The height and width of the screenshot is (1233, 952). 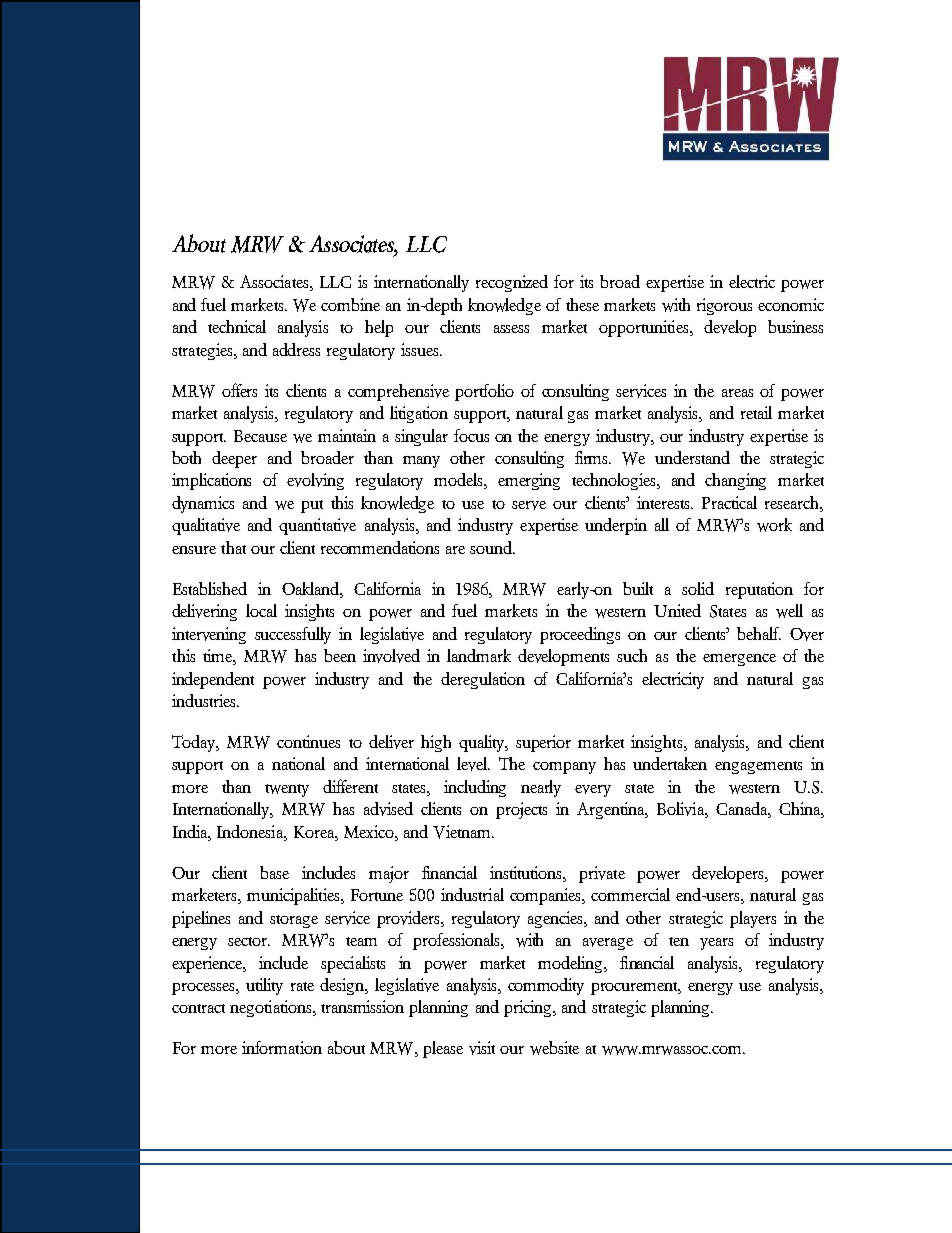 What do you see at coordinates (272, 1008) in the screenshot?
I see `negotiations` at bounding box center [272, 1008].
